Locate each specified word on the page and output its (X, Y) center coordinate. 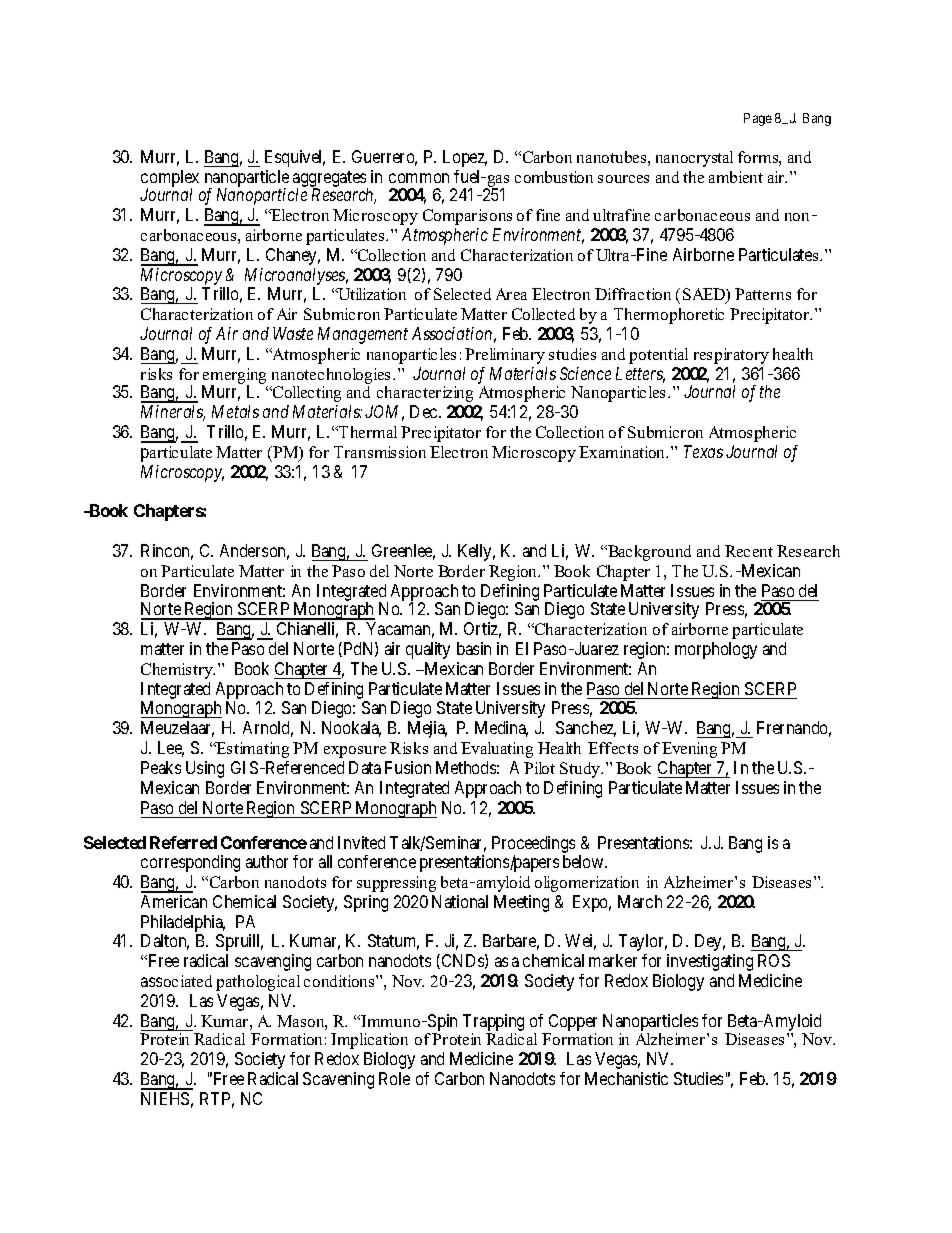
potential (658, 356)
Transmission (380, 452)
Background (648, 553)
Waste (293, 333)
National (460, 901)
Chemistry (178, 671)
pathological (258, 983)
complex (170, 180)
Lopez (465, 158)
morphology (716, 650)
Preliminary (505, 356)
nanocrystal (694, 159)
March (640, 901)
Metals (235, 411)
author (267, 861)
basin (474, 648)
